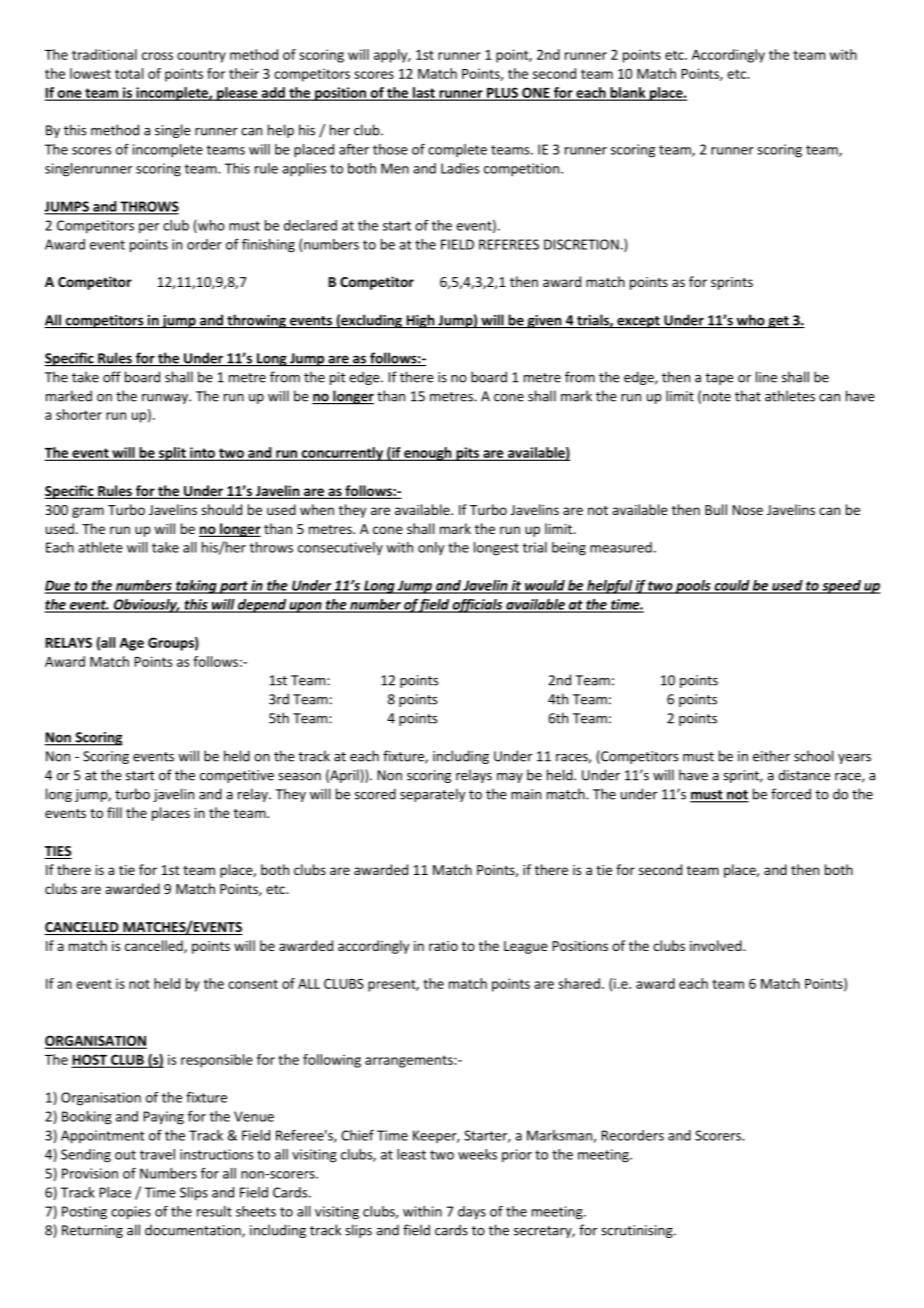 The height and width of the screenshot is (1308, 924). What do you see at coordinates (472, 1213) in the screenshot?
I see `days` at bounding box center [472, 1213].
